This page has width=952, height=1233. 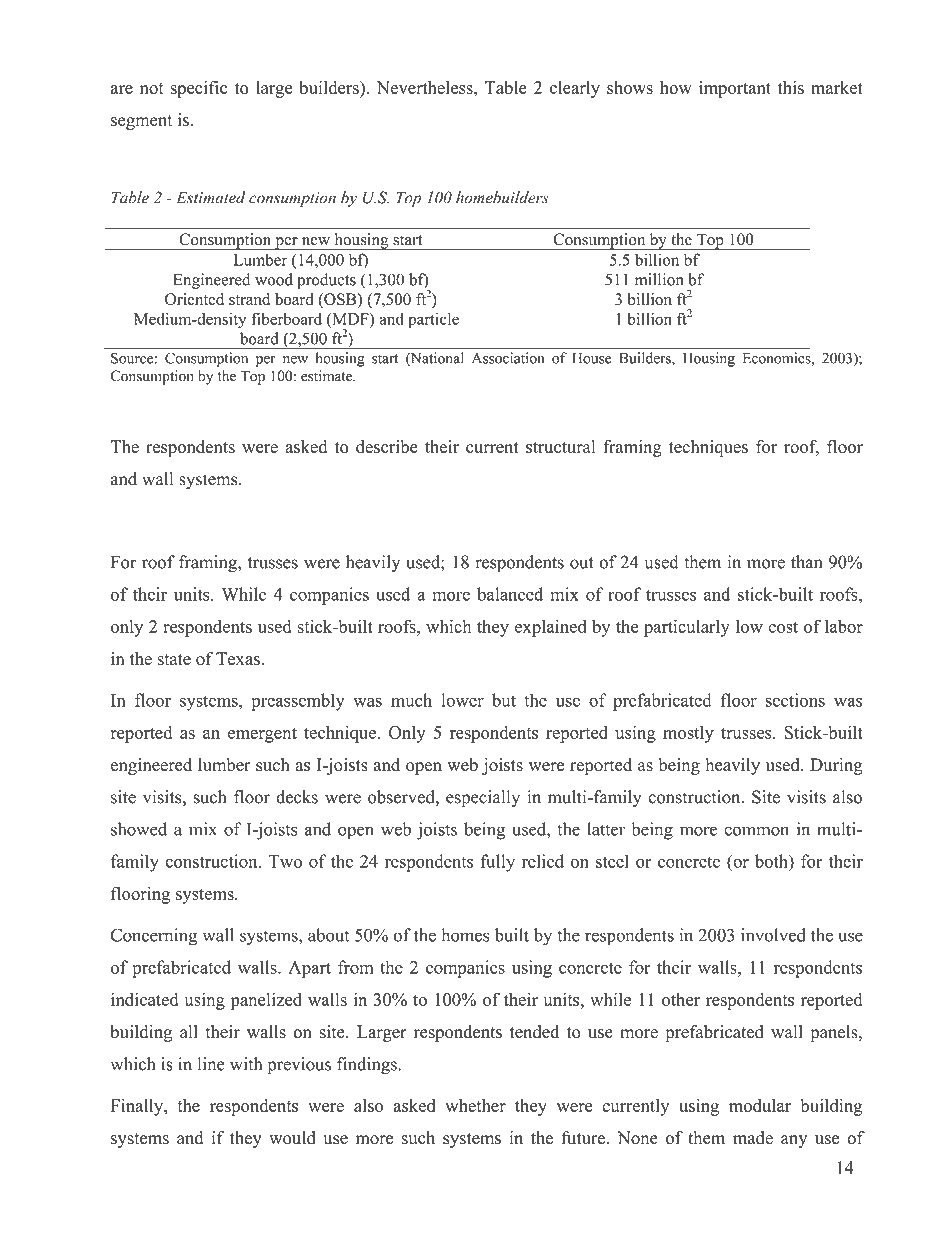 I want to click on Nevertheless, so click(x=426, y=87).
